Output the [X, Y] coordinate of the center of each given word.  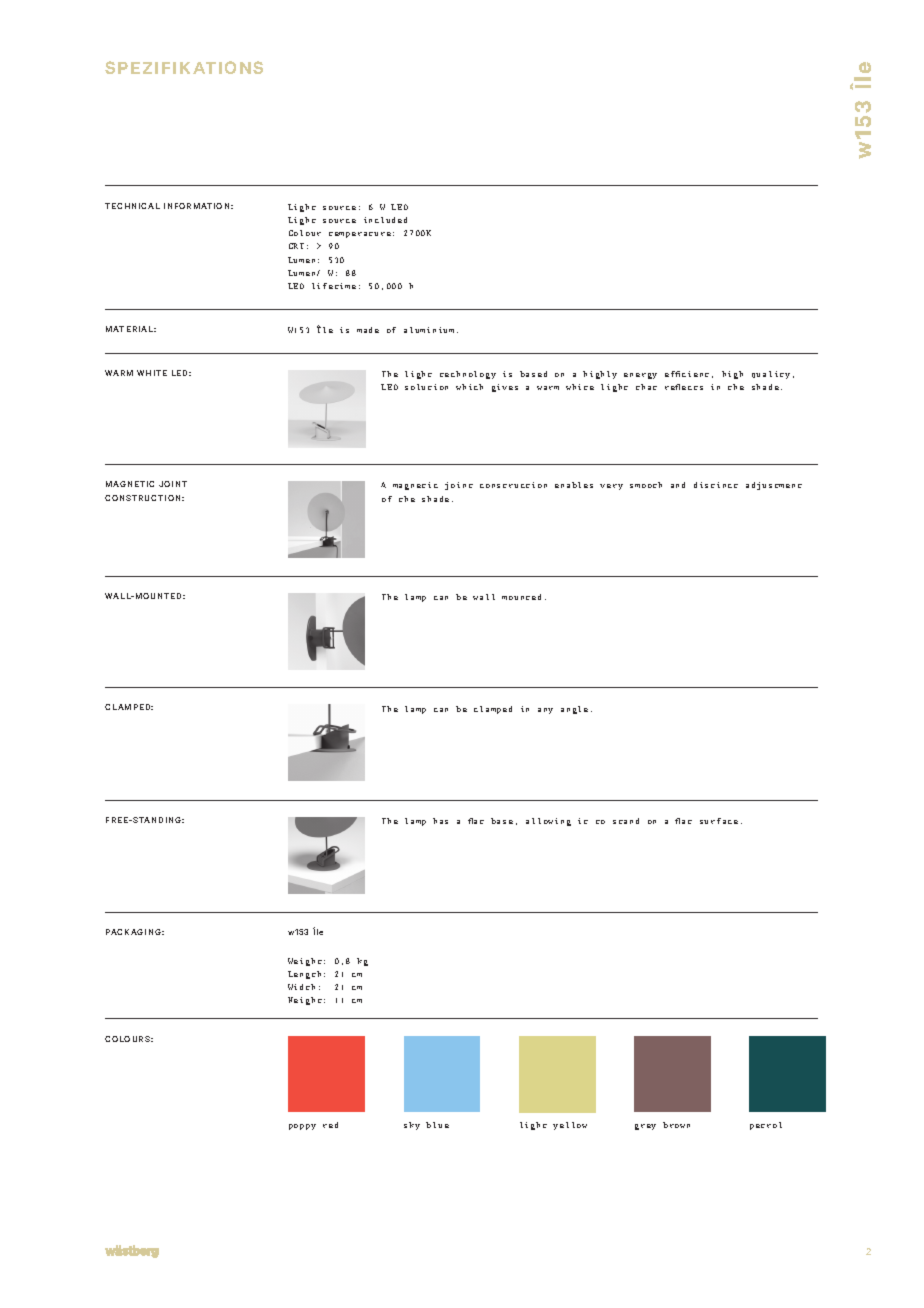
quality [771, 375]
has [440, 821]
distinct [716, 485]
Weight [305, 962]
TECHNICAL [132, 206]
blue [437, 1125]
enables [574, 485]
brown [676, 1125]
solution [426, 387]
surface [719, 821]
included [385, 220]
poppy [302, 1127]
